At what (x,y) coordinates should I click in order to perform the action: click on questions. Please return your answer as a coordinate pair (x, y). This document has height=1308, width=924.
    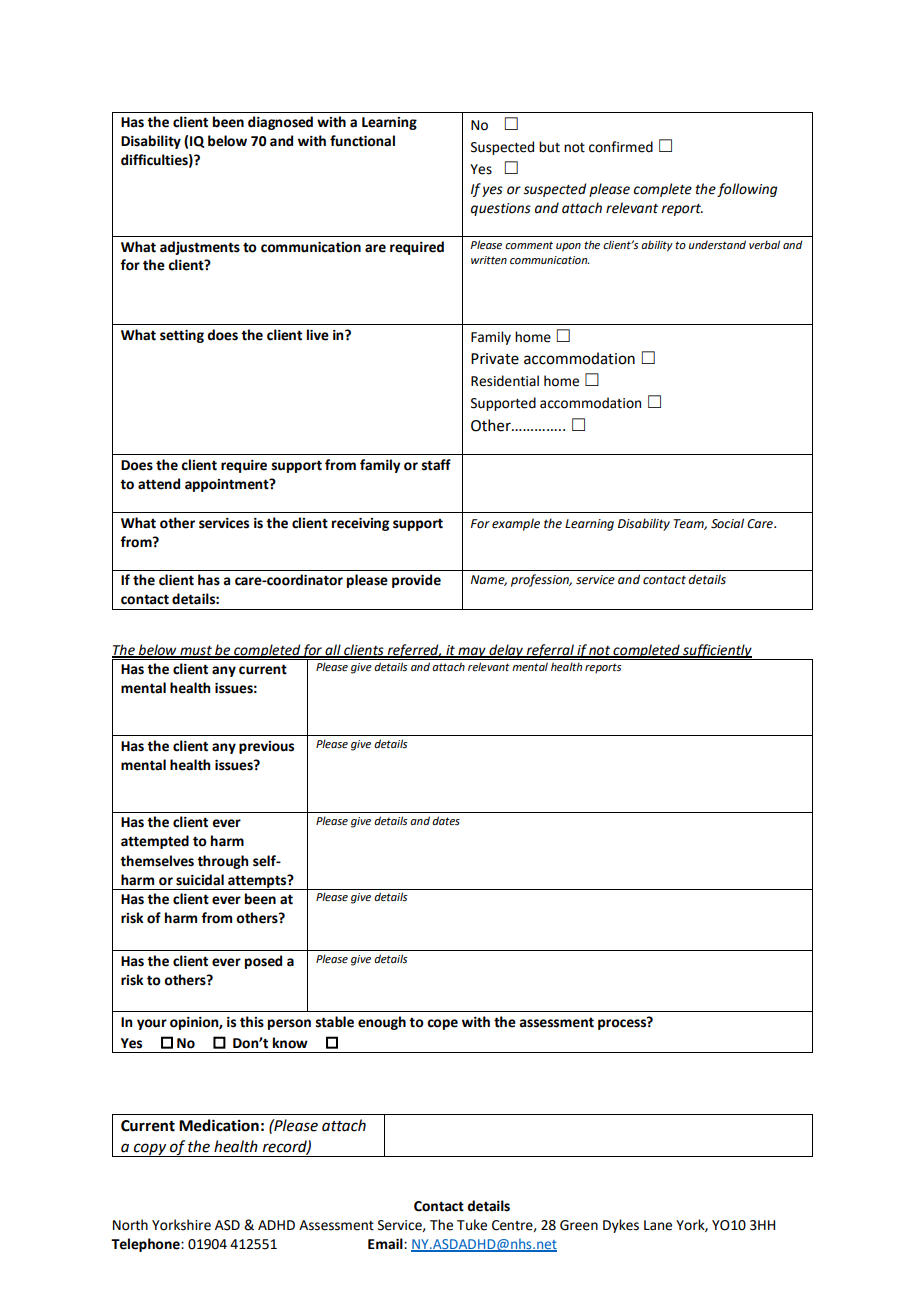
    Looking at the image, I should click on (501, 209).
